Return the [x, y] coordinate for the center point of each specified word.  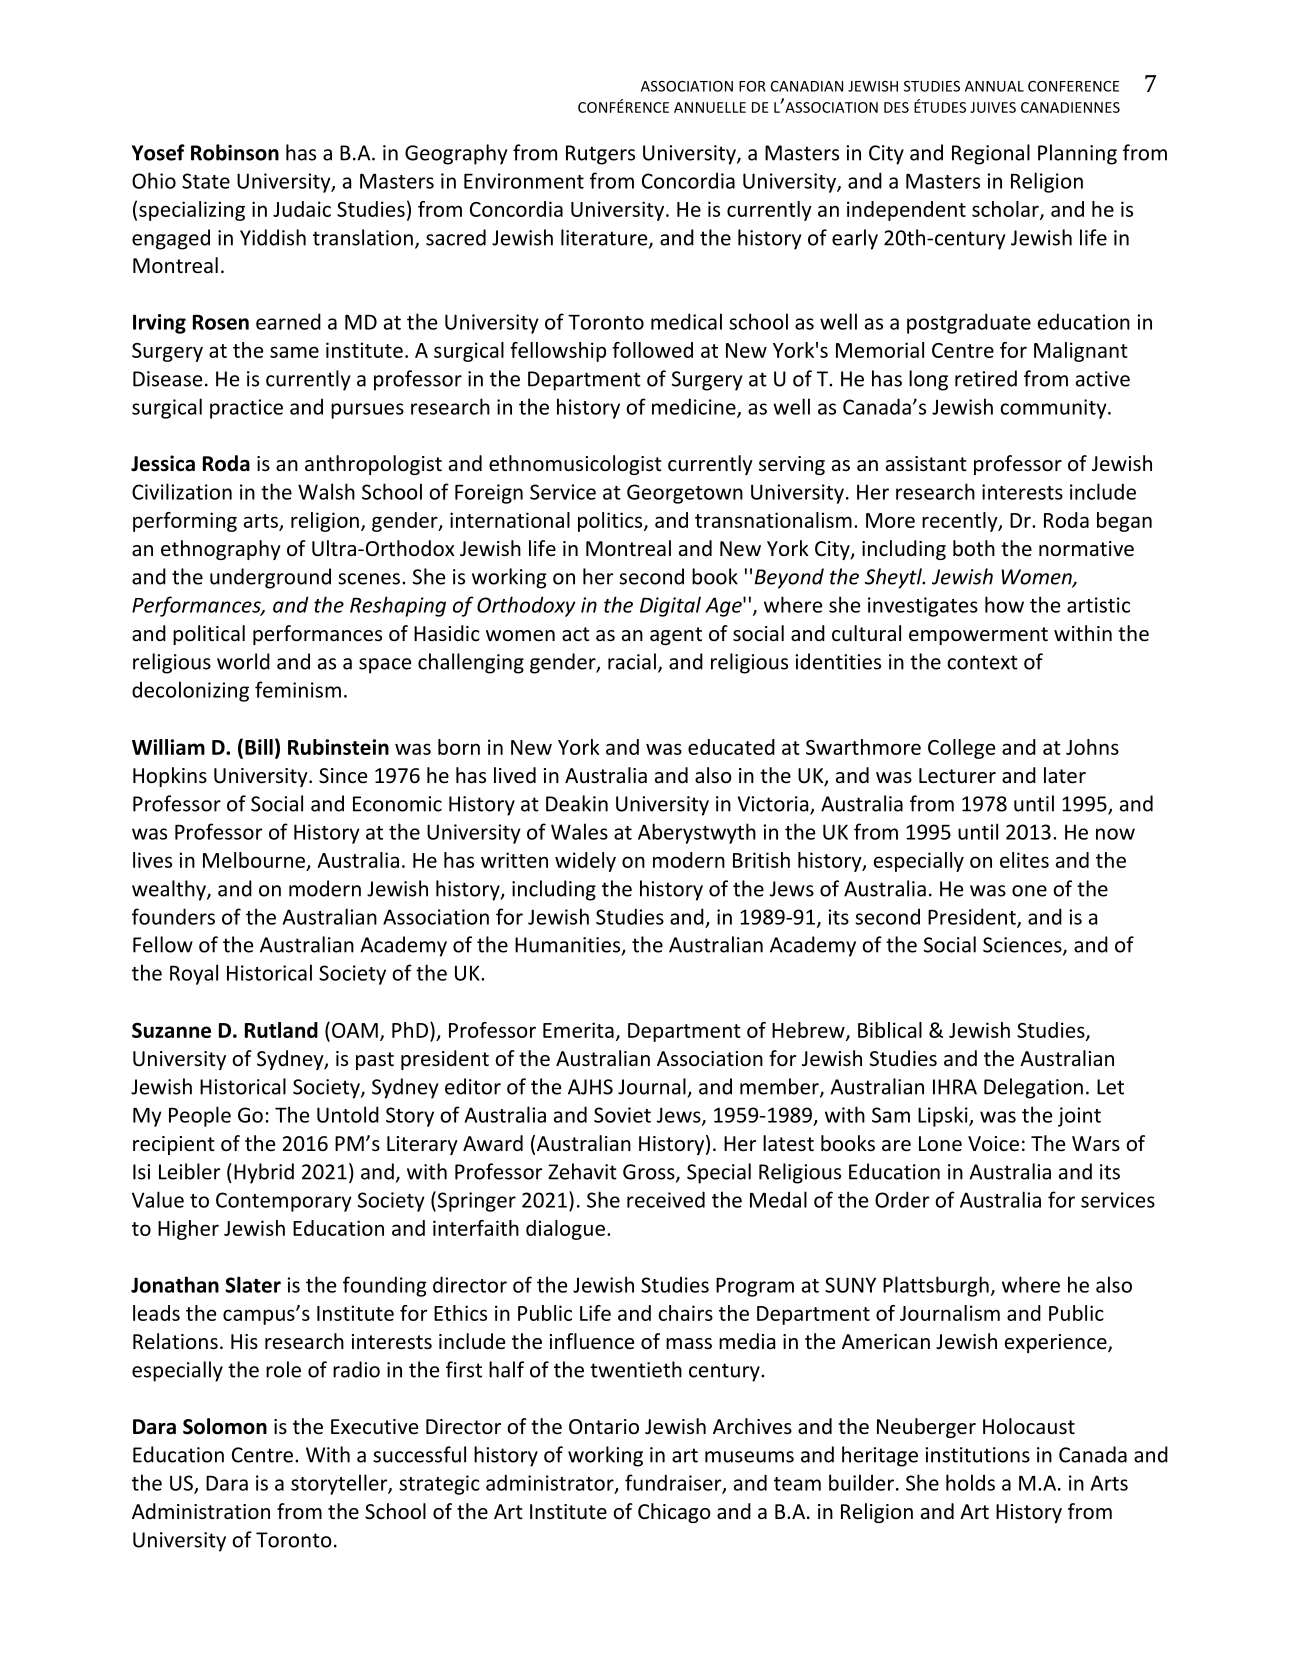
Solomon [225, 1426]
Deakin [577, 803]
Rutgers [600, 155]
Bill [259, 747]
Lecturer [957, 776]
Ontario [604, 1427]
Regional [991, 154]
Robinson [235, 152]
